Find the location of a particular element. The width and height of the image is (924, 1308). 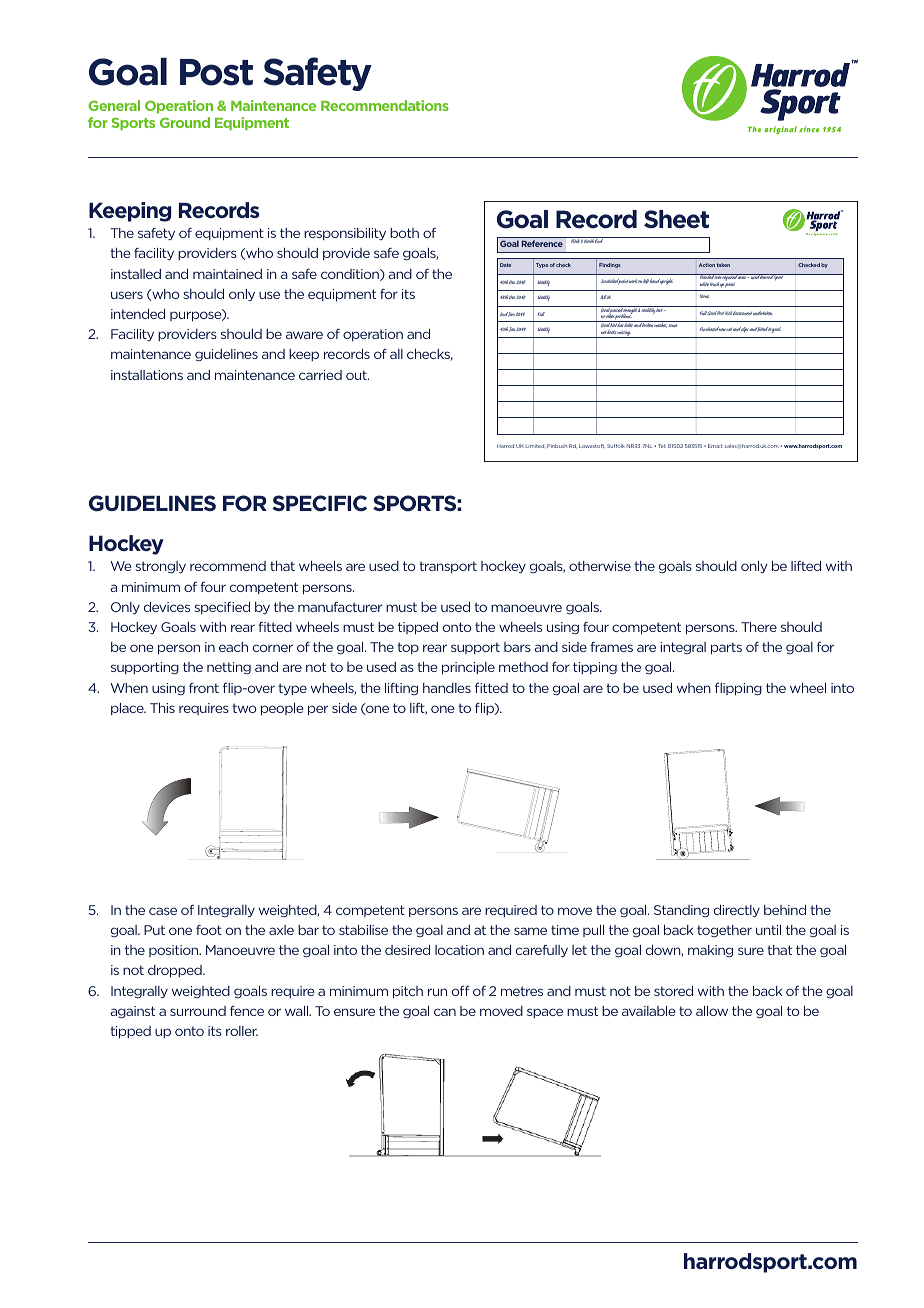

Limited is located at coordinates (536, 446).
